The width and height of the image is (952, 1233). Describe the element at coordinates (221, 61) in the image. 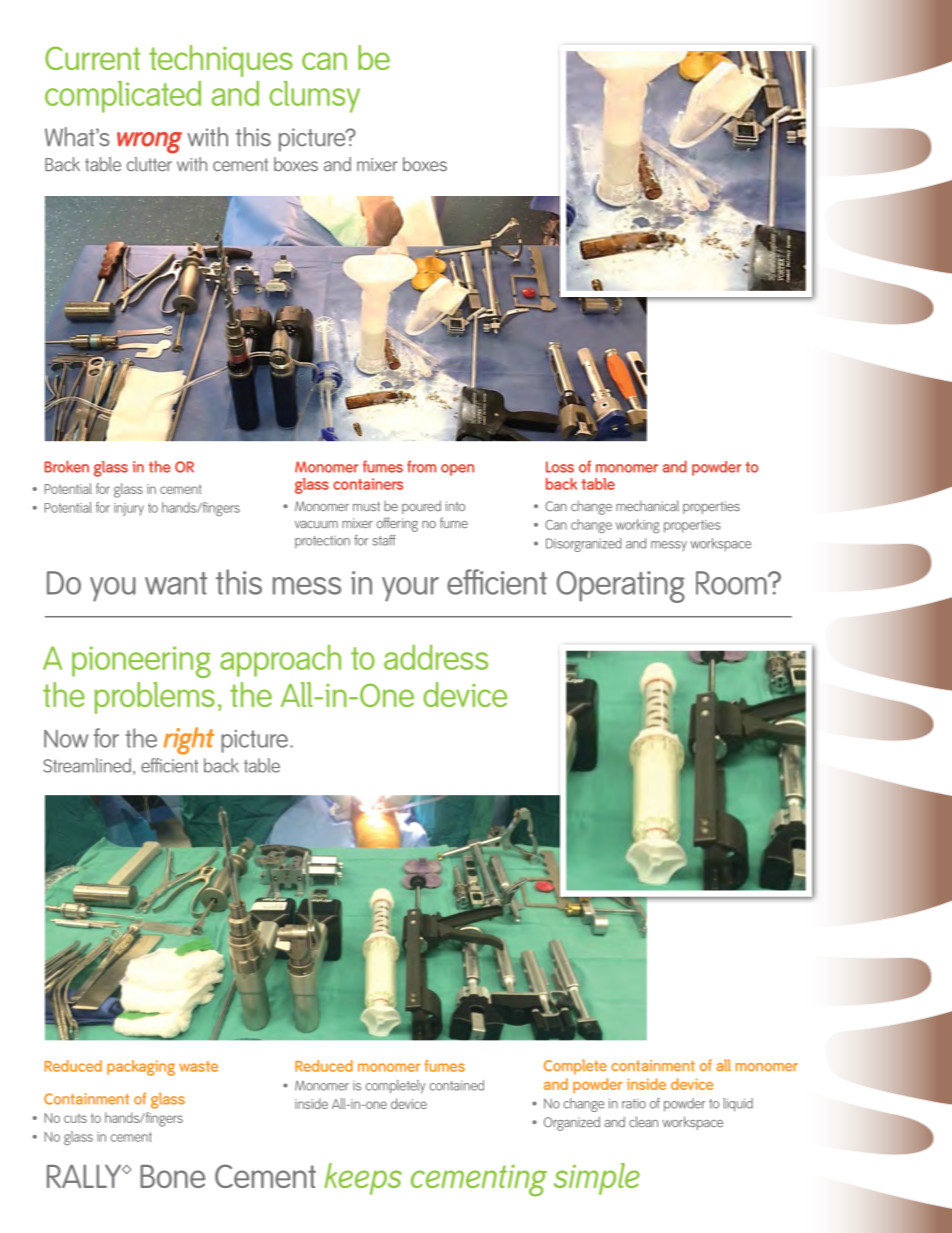

I see `techniques` at that location.
